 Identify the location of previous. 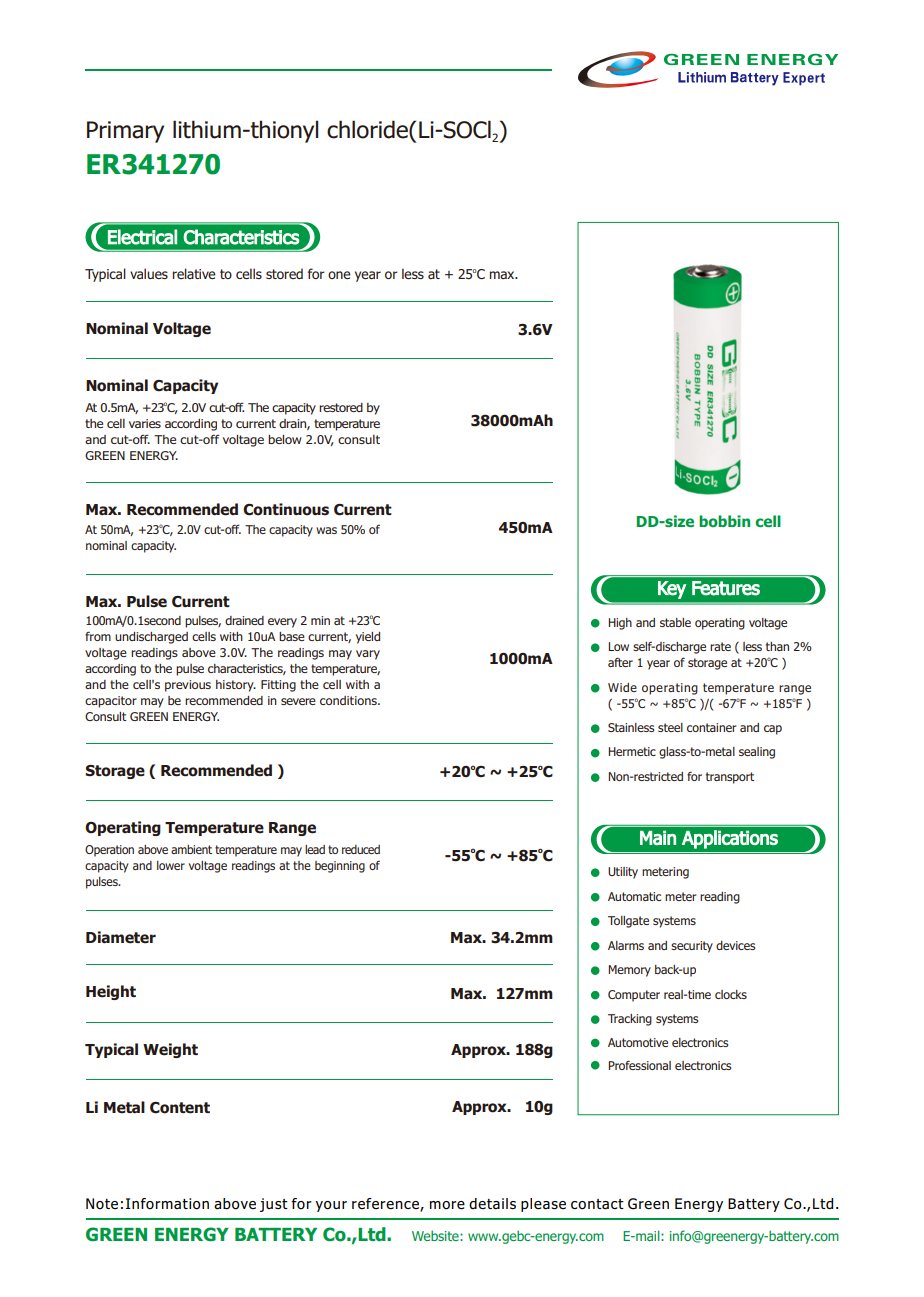
(188, 686).
